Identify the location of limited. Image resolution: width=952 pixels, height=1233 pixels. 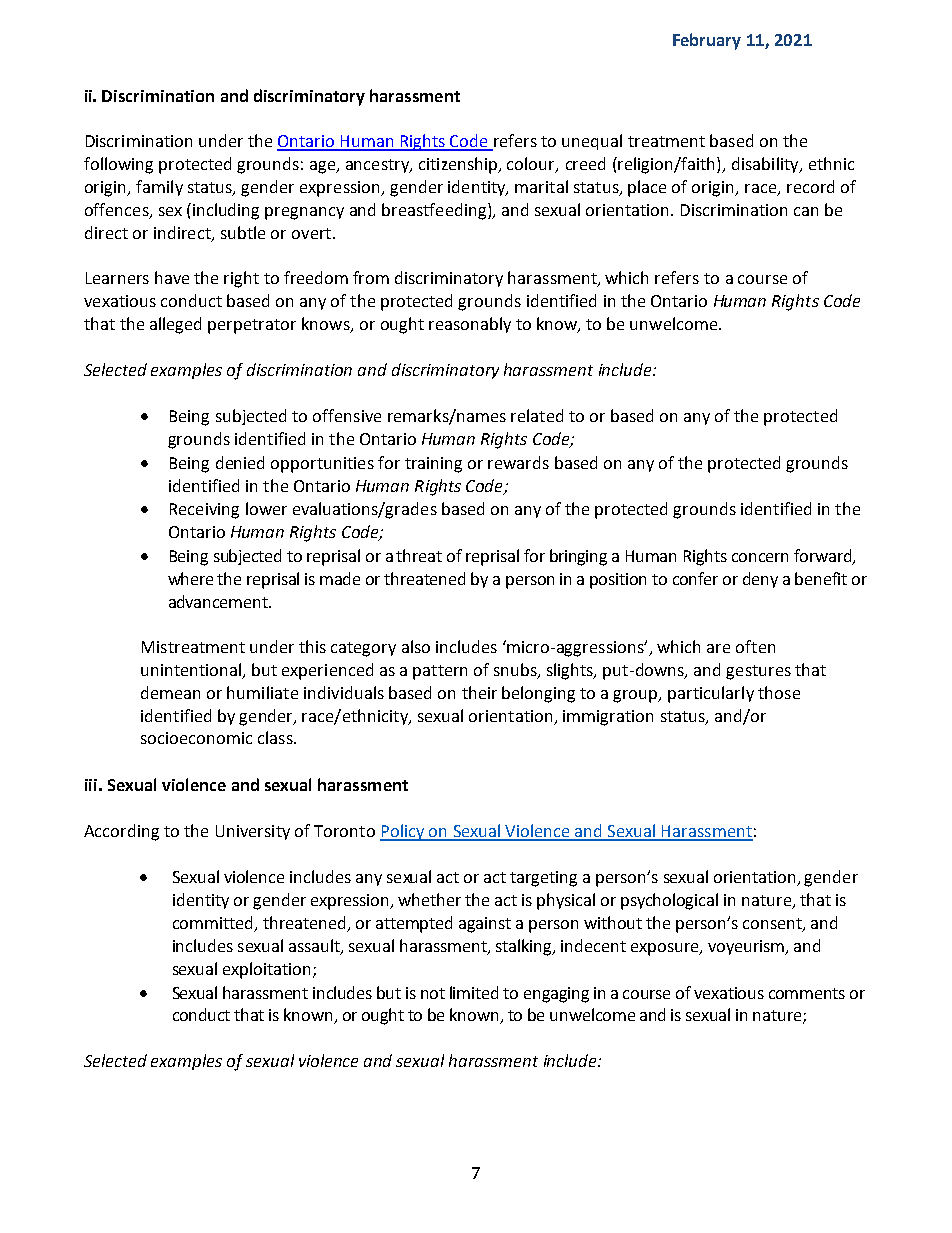
(474, 992).
